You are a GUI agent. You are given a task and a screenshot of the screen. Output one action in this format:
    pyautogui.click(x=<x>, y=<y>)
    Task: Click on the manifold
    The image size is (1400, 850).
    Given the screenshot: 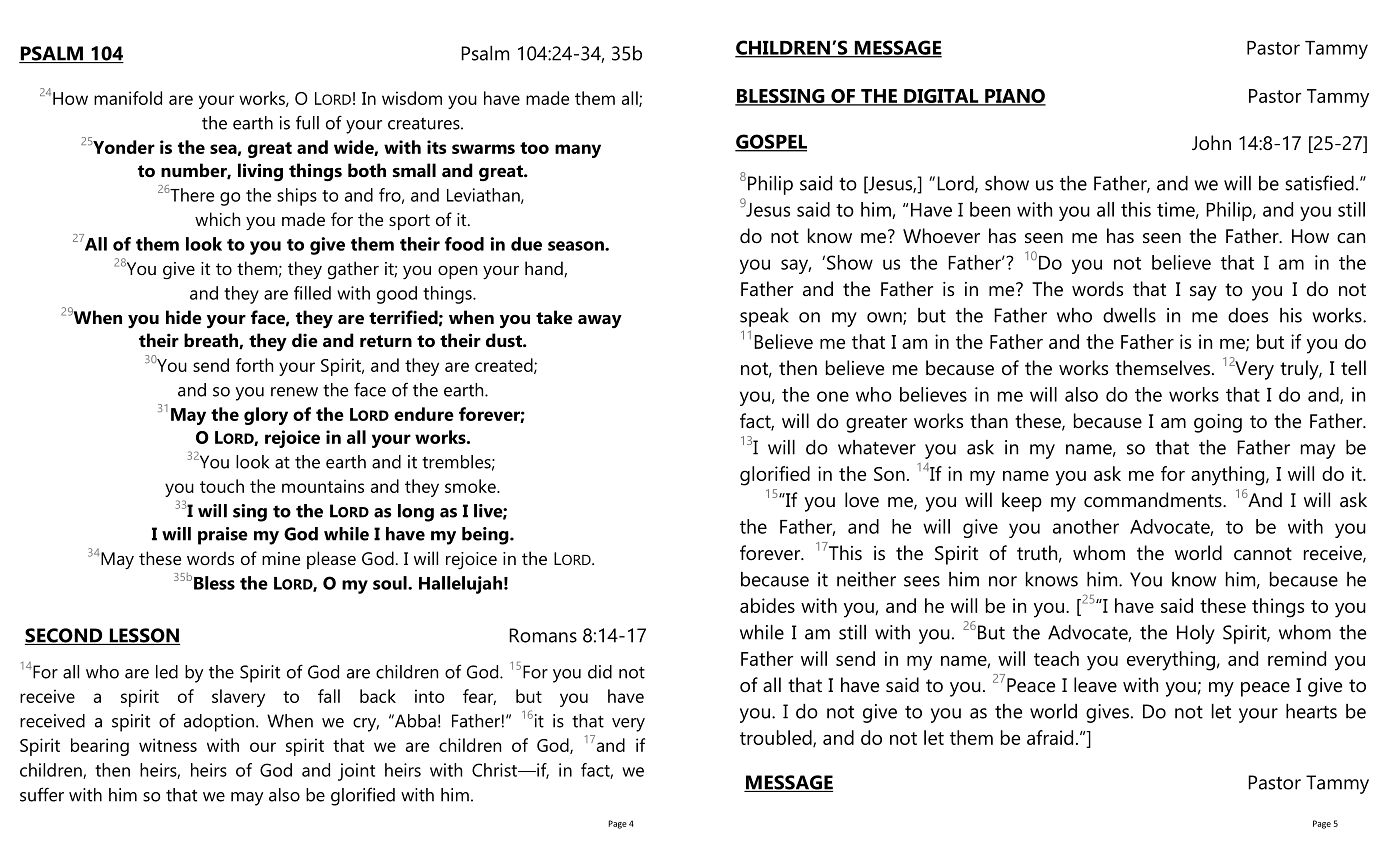 What is the action you would take?
    pyautogui.click(x=128, y=98)
